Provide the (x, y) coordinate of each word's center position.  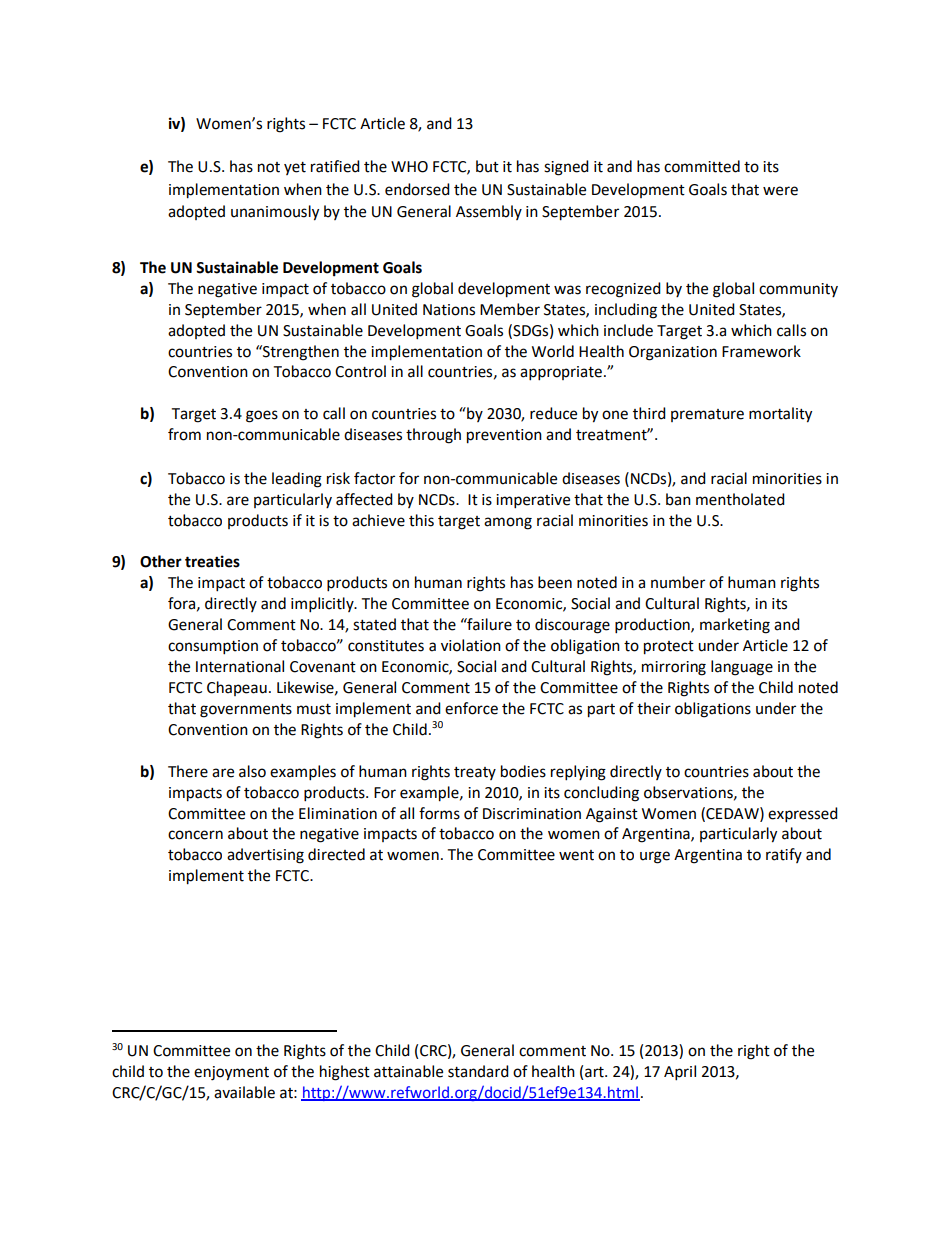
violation (471, 645)
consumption (213, 647)
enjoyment (231, 1073)
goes (262, 416)
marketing (735, 626)
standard (478, 1071)
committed (702, 166)
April (680, 1073)
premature (707, 415)
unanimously (275, 213)
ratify (784, 855)
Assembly (489, 212)
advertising (265, 856)
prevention (504, 436)
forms (439, 813)
